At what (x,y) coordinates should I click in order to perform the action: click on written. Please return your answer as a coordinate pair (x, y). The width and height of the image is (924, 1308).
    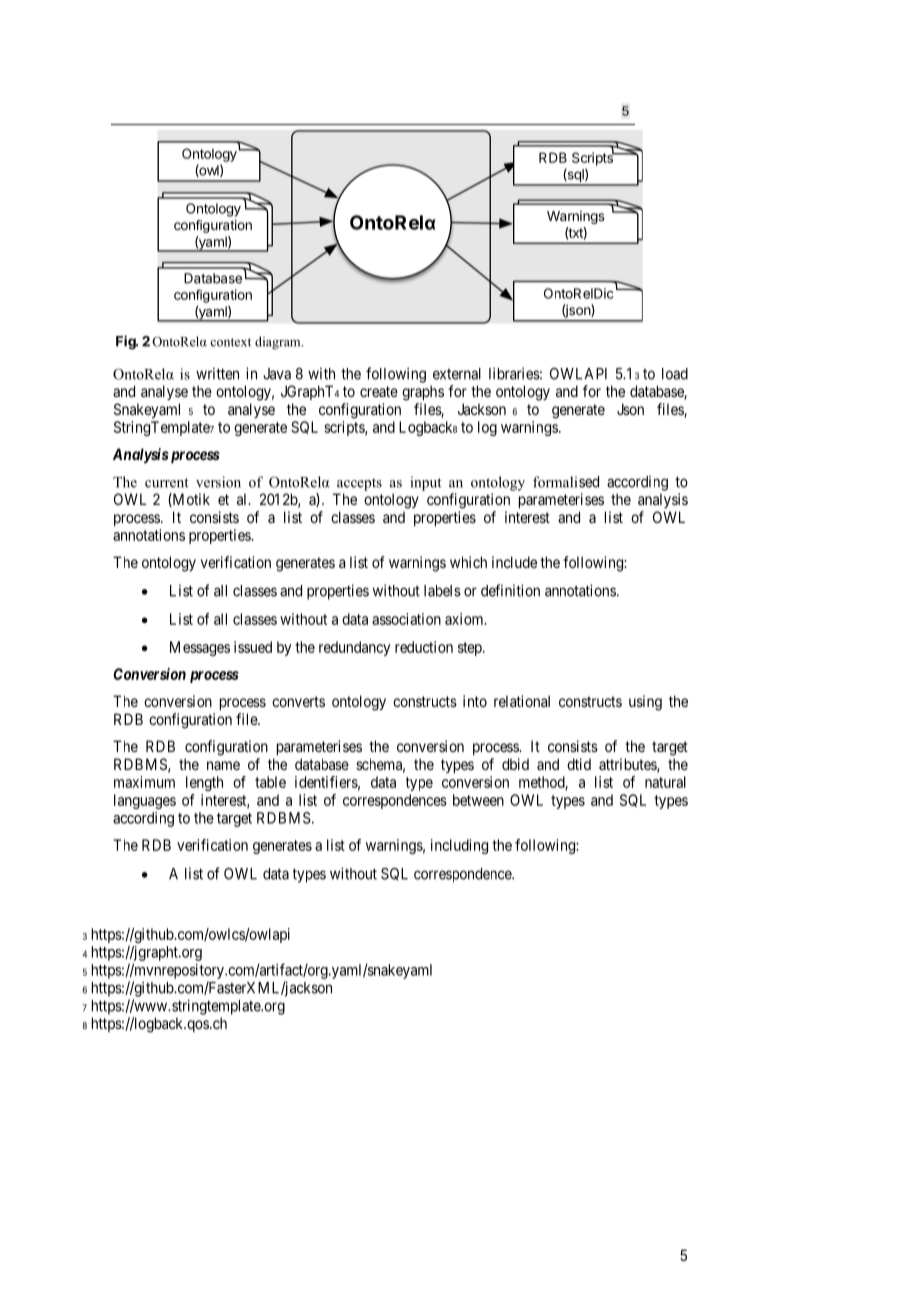
    Looking at the image, I should click on (217, 373).
